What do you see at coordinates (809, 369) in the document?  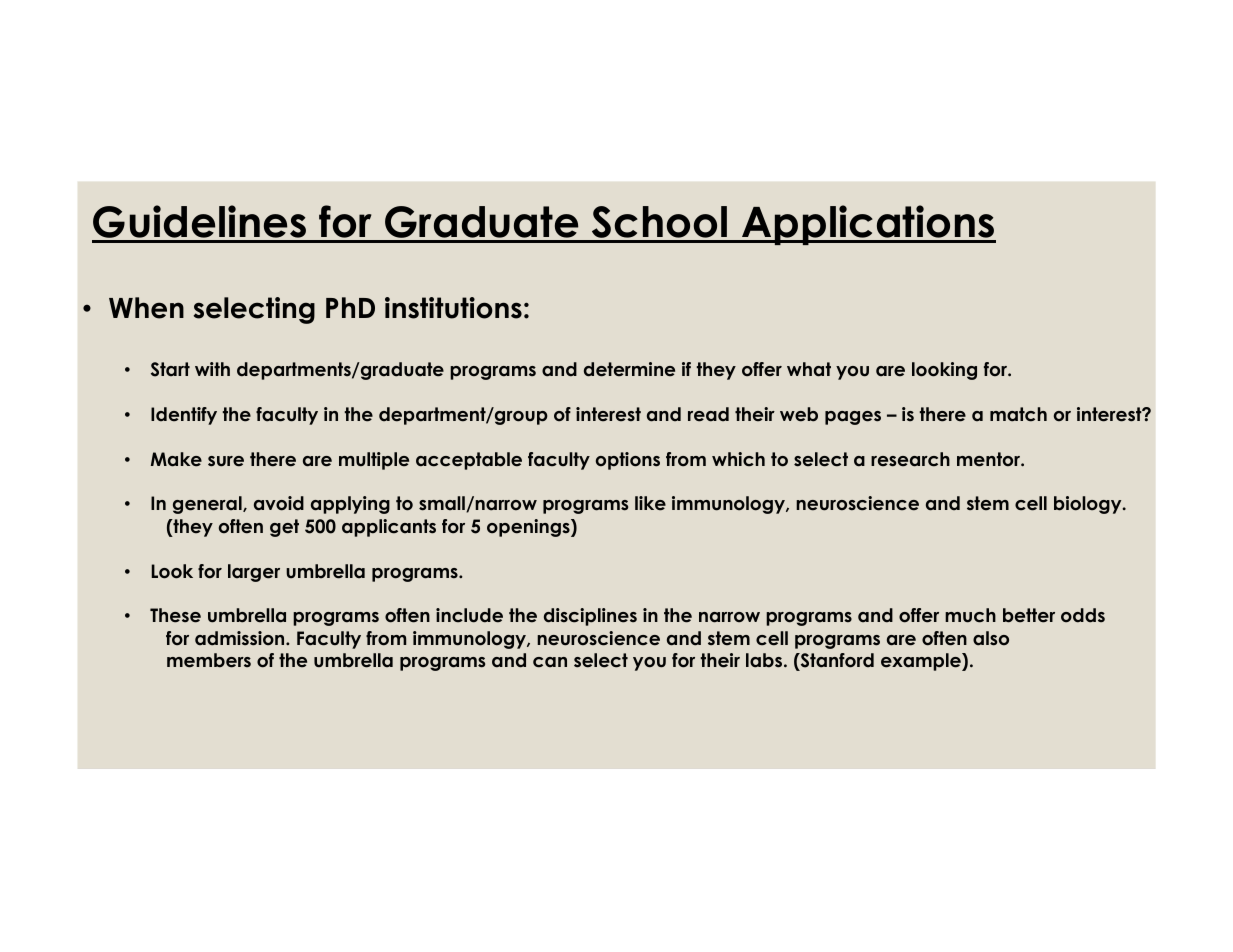 I see `what` at bounding box center [809, 369].
